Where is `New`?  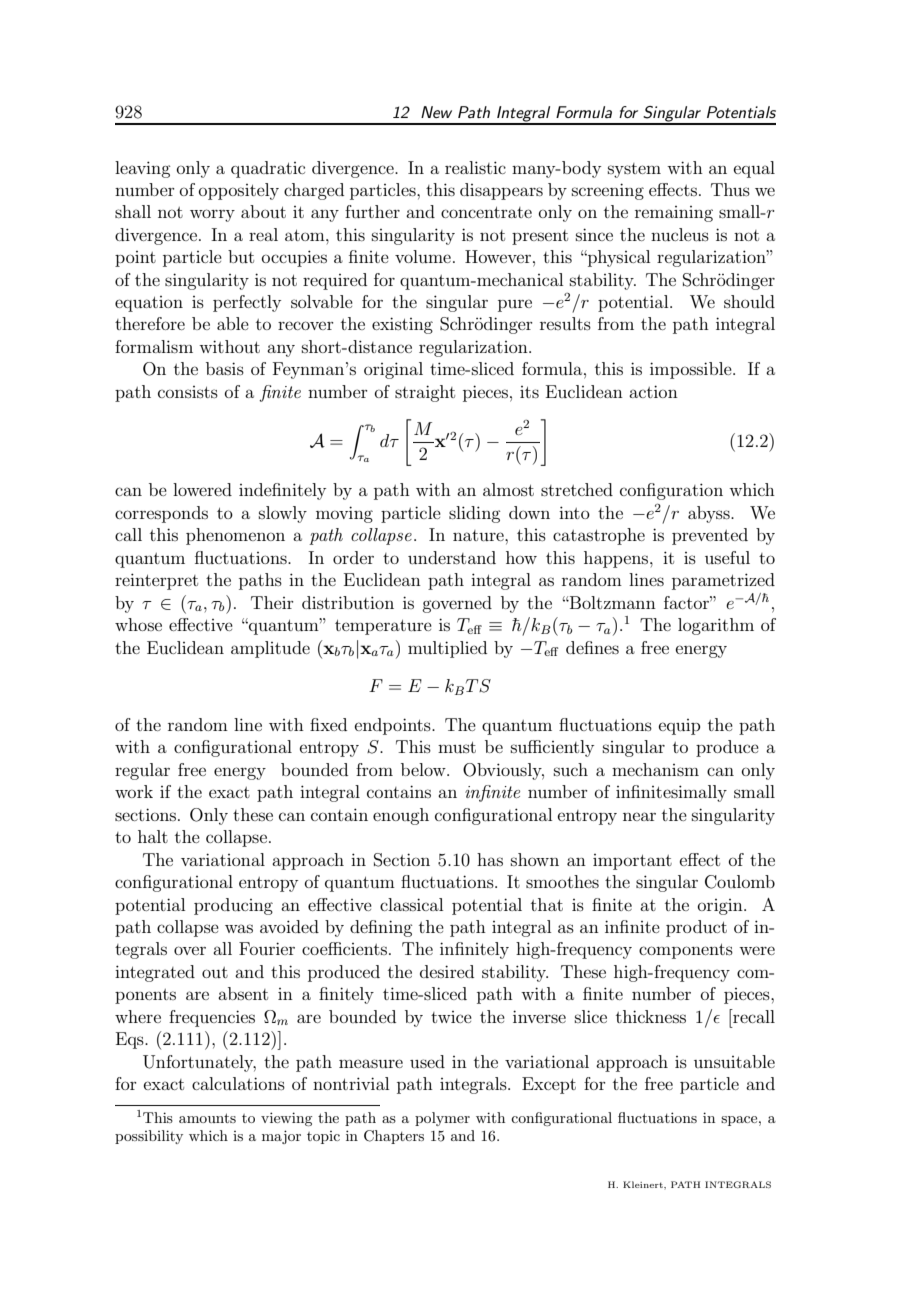
New is located at coordinates (436, 112).
